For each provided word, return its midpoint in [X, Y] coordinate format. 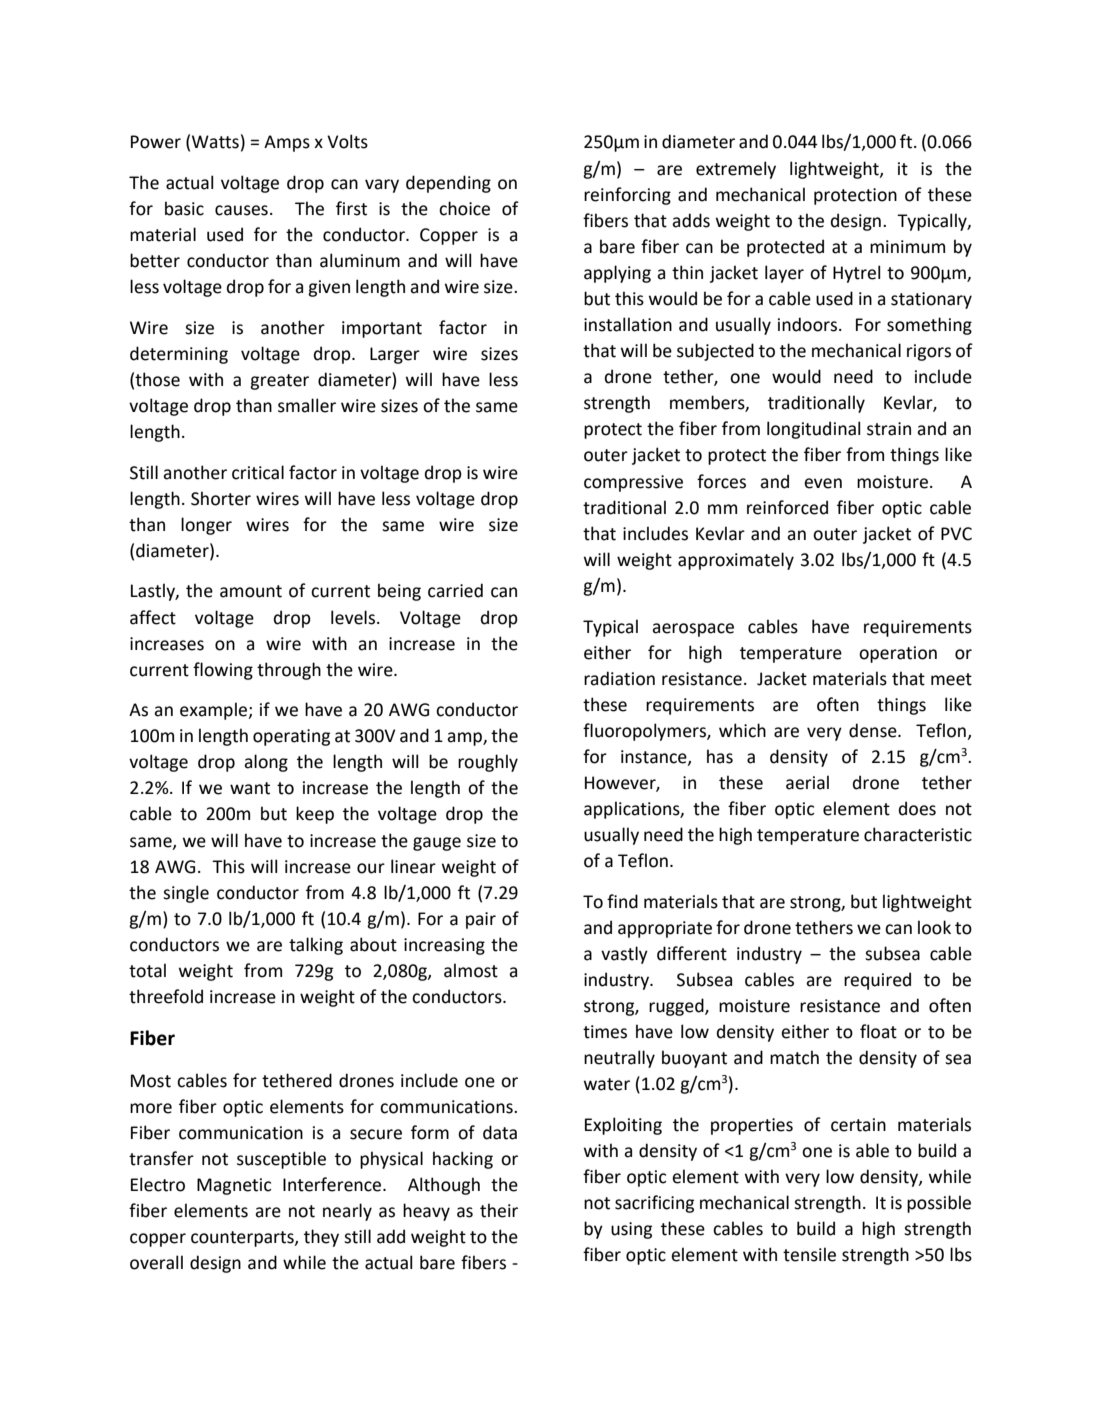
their [499, 1210]
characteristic [918, 834]
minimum [907, 247]
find [622, 901]
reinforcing [627, 196]
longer [206, 526]
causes [241, 210]
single [186, 894]
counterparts [243, 1239]
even [823, 483]
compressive [633, 483]
